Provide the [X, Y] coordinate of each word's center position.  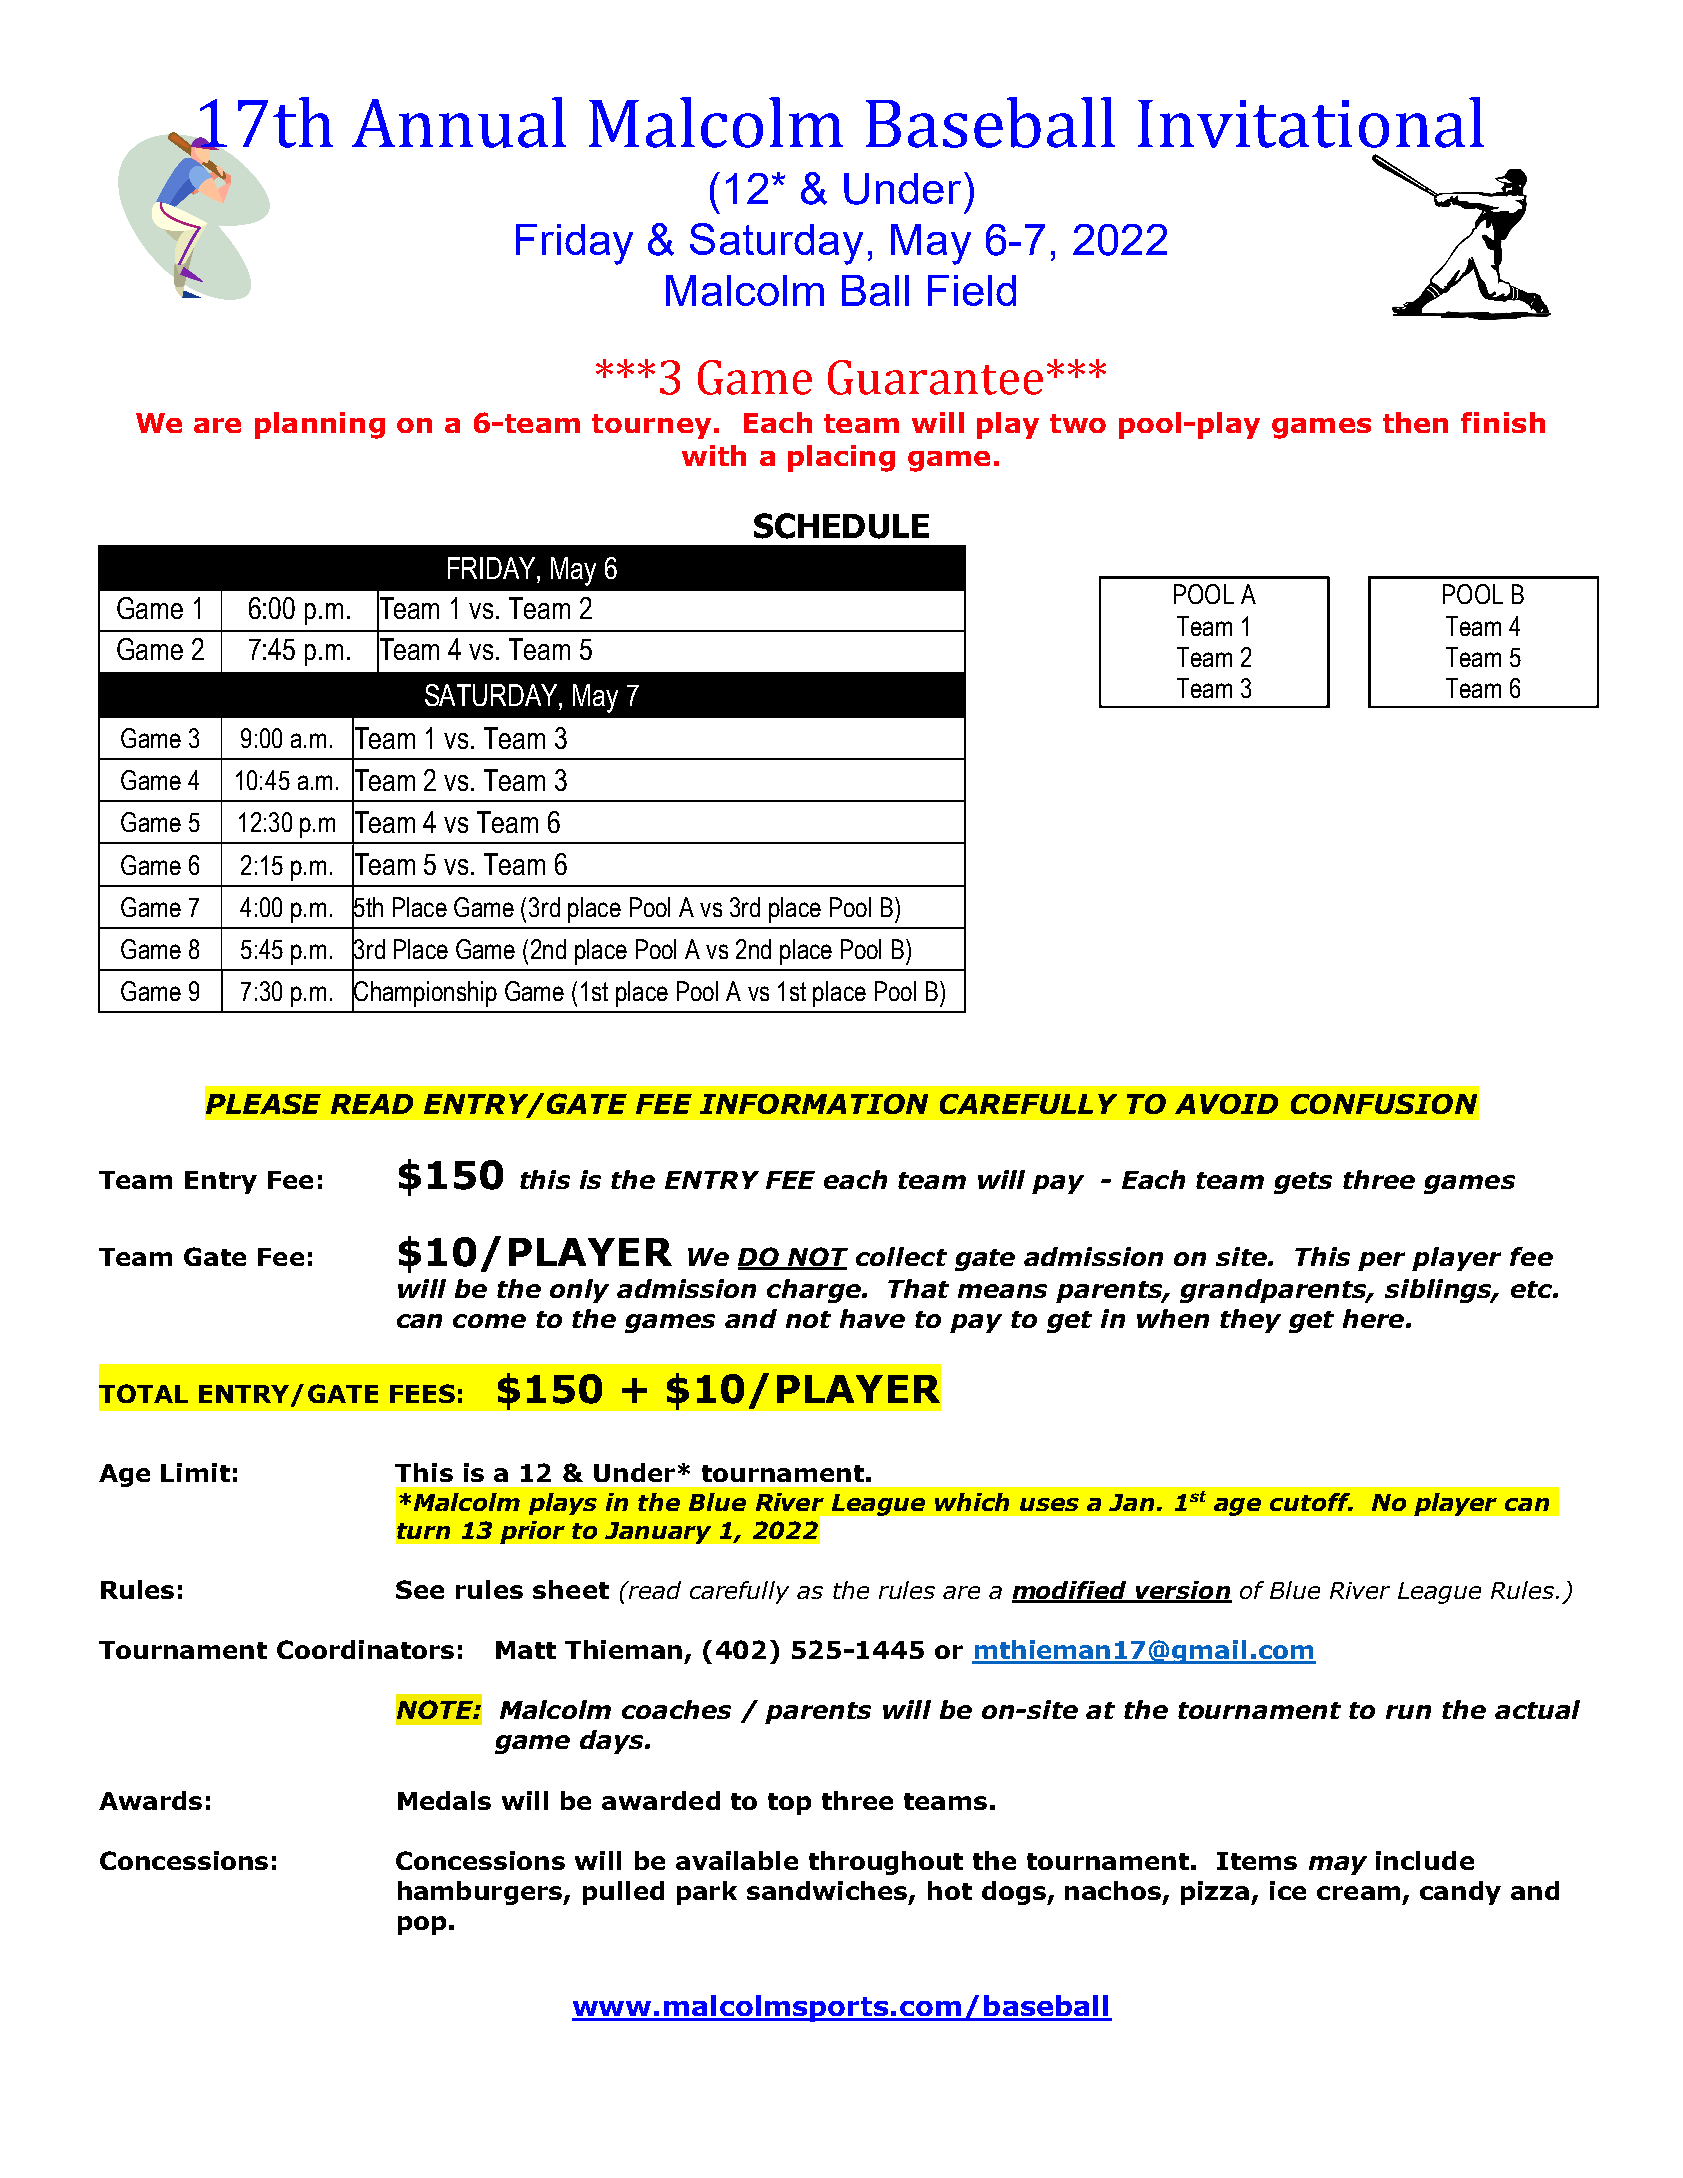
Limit [195, 1472]
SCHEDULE [841, 526]
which [972, 1502]
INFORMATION [814, 1104]
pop [422, 1925]
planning [320, 425]
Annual [459, 122]
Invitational [1311, 122]
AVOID [1226, 1104]
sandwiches [828, 1892]
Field [972, 290]
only [579, 1291]
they [1250, 1321]
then [1415, 422]
